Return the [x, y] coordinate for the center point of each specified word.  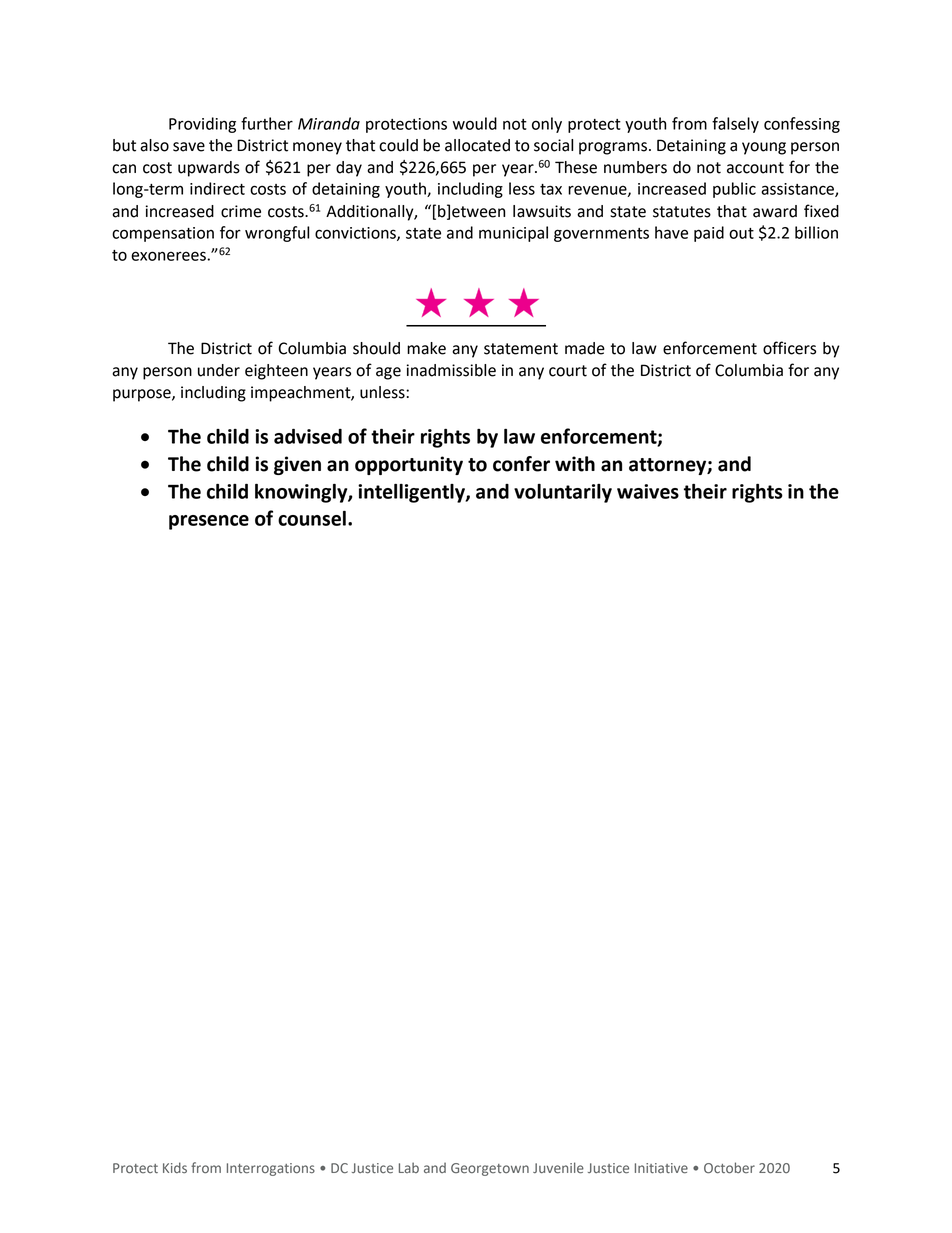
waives [648, 491]
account [755, 168]
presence [209, 522]
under [219, 370]
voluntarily [563, 493]
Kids [175, 1167]
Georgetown [490, 1169]
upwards [209, 169]
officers [789, 348]
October [729, 1168]
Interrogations [271, 1169]
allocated [477, 145]
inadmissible [451, 370]
